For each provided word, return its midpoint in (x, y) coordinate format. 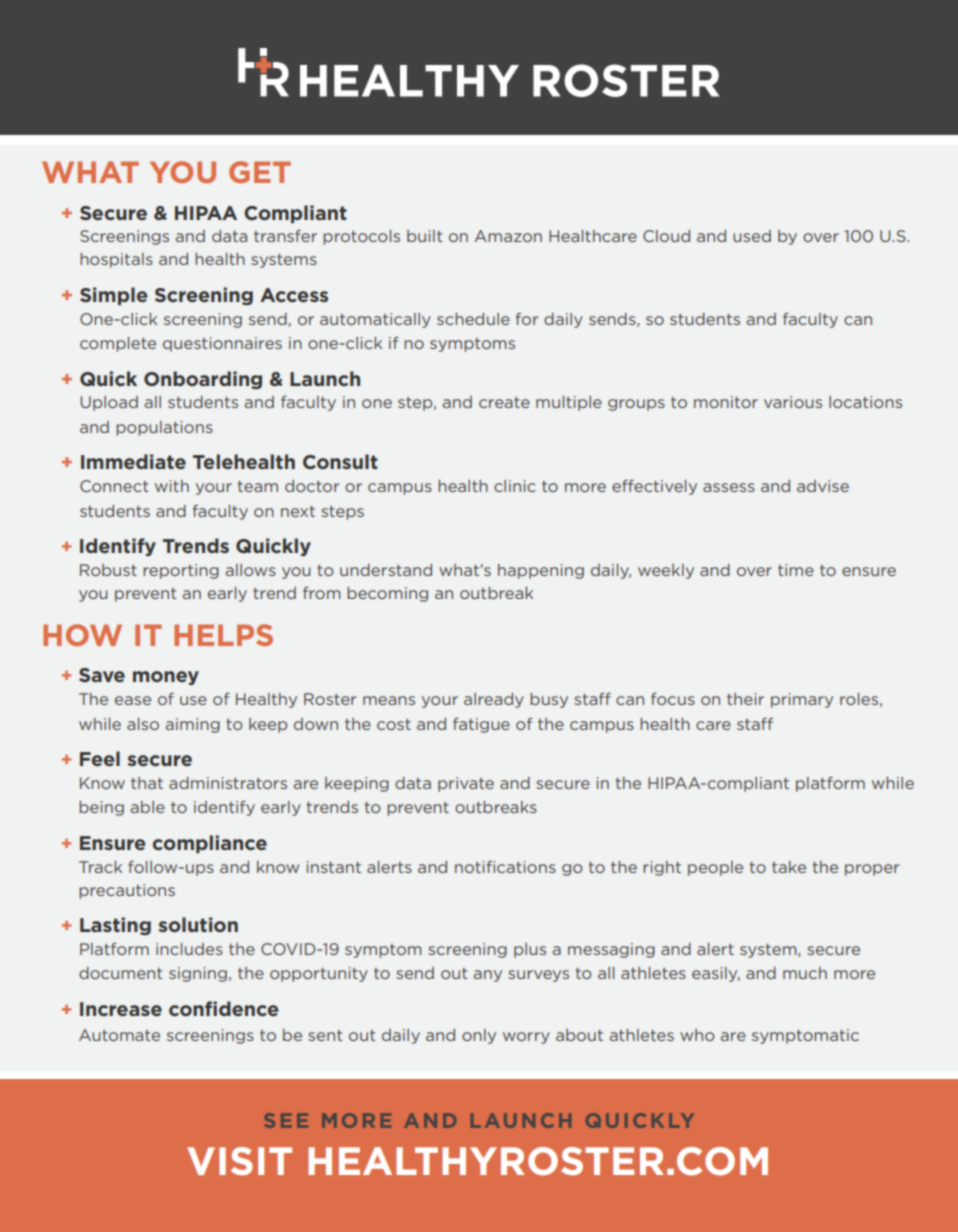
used (752, 236)
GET (260, 172)
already (494, 700)
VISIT (239, 1161)
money (166, 678)
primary (802, 700)
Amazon (508, 236)
